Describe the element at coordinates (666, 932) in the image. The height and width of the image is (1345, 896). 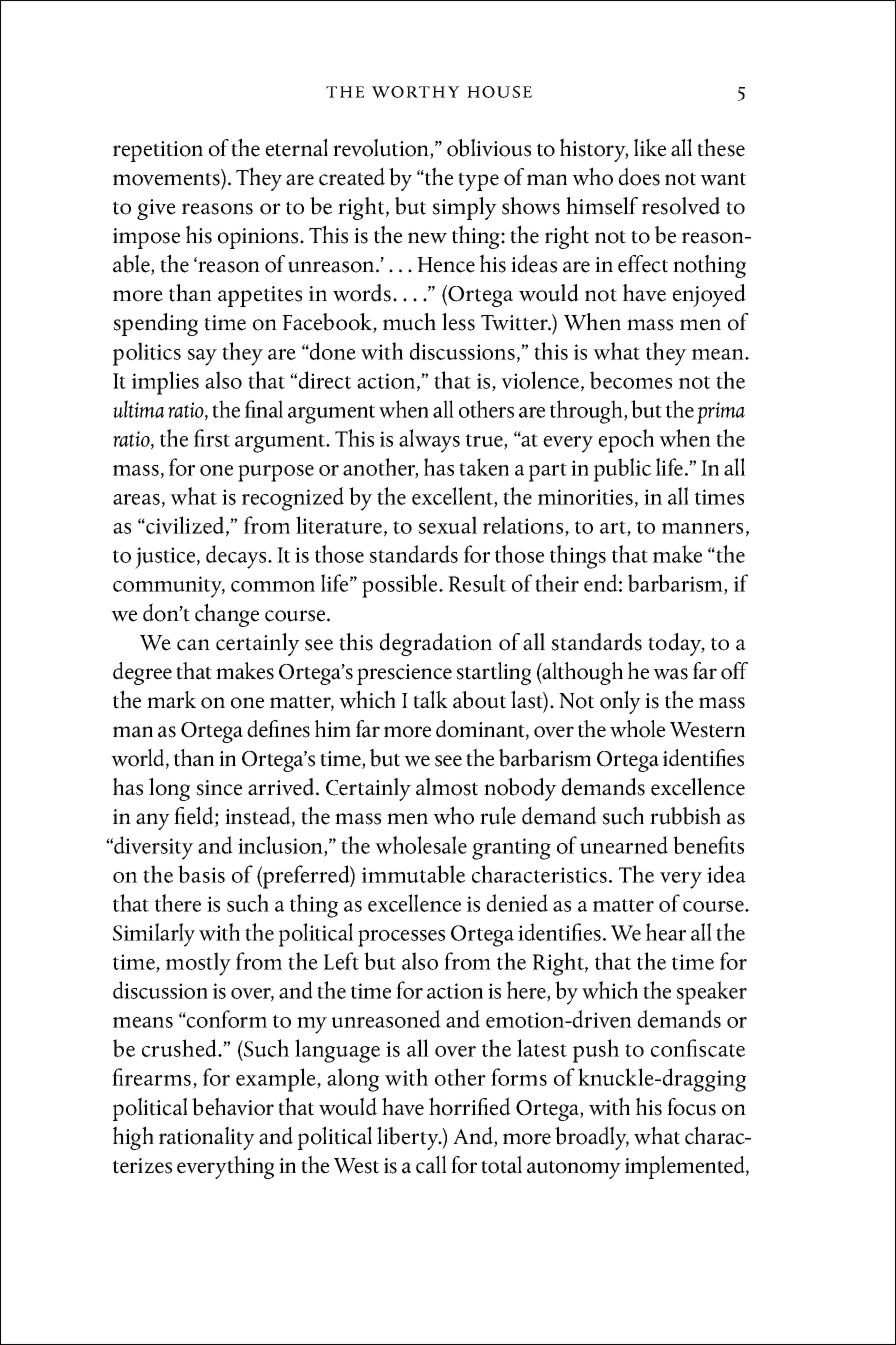
I see `hear` at that location.
